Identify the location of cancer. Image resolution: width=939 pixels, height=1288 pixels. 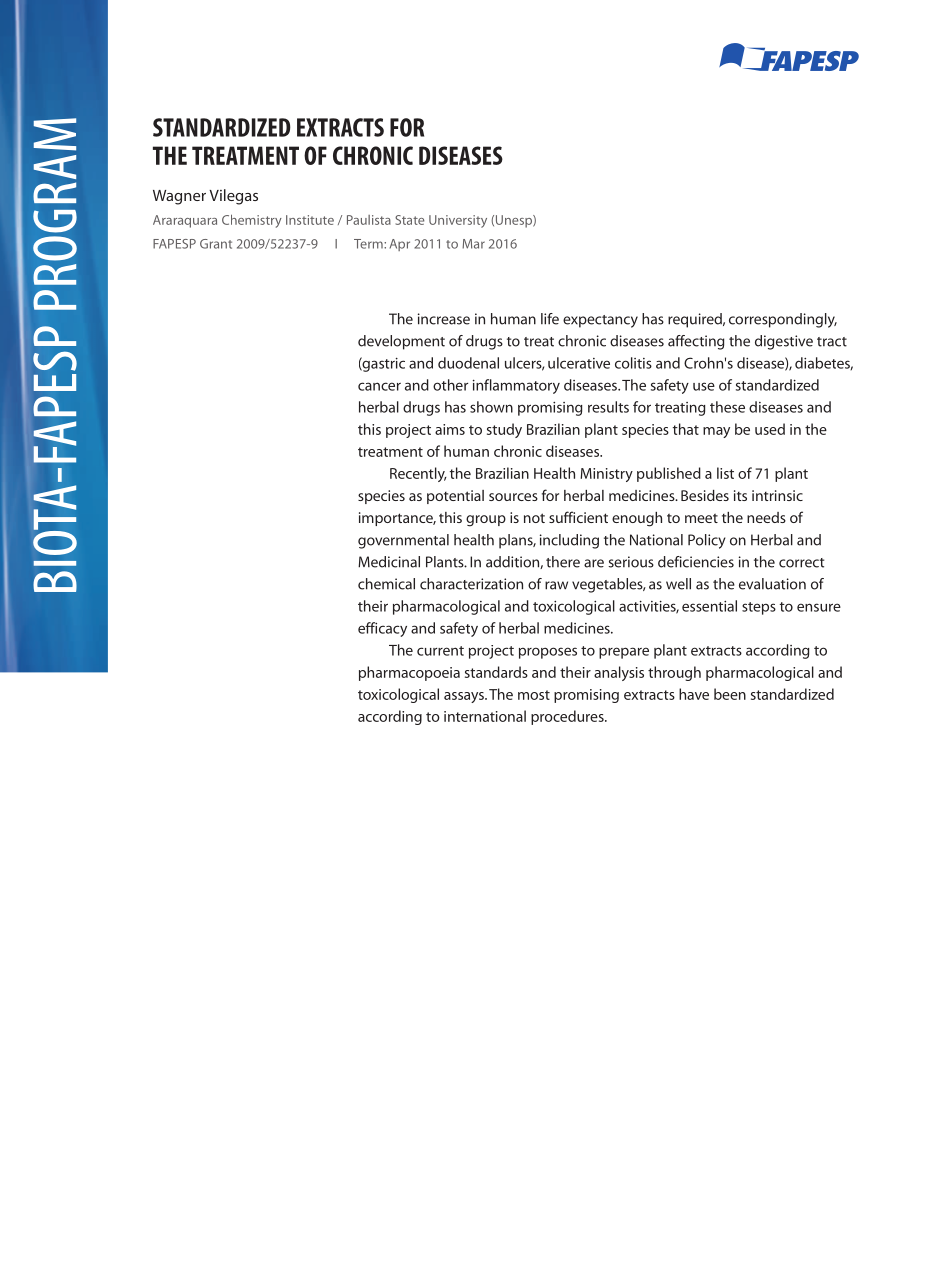
(379, 386).
